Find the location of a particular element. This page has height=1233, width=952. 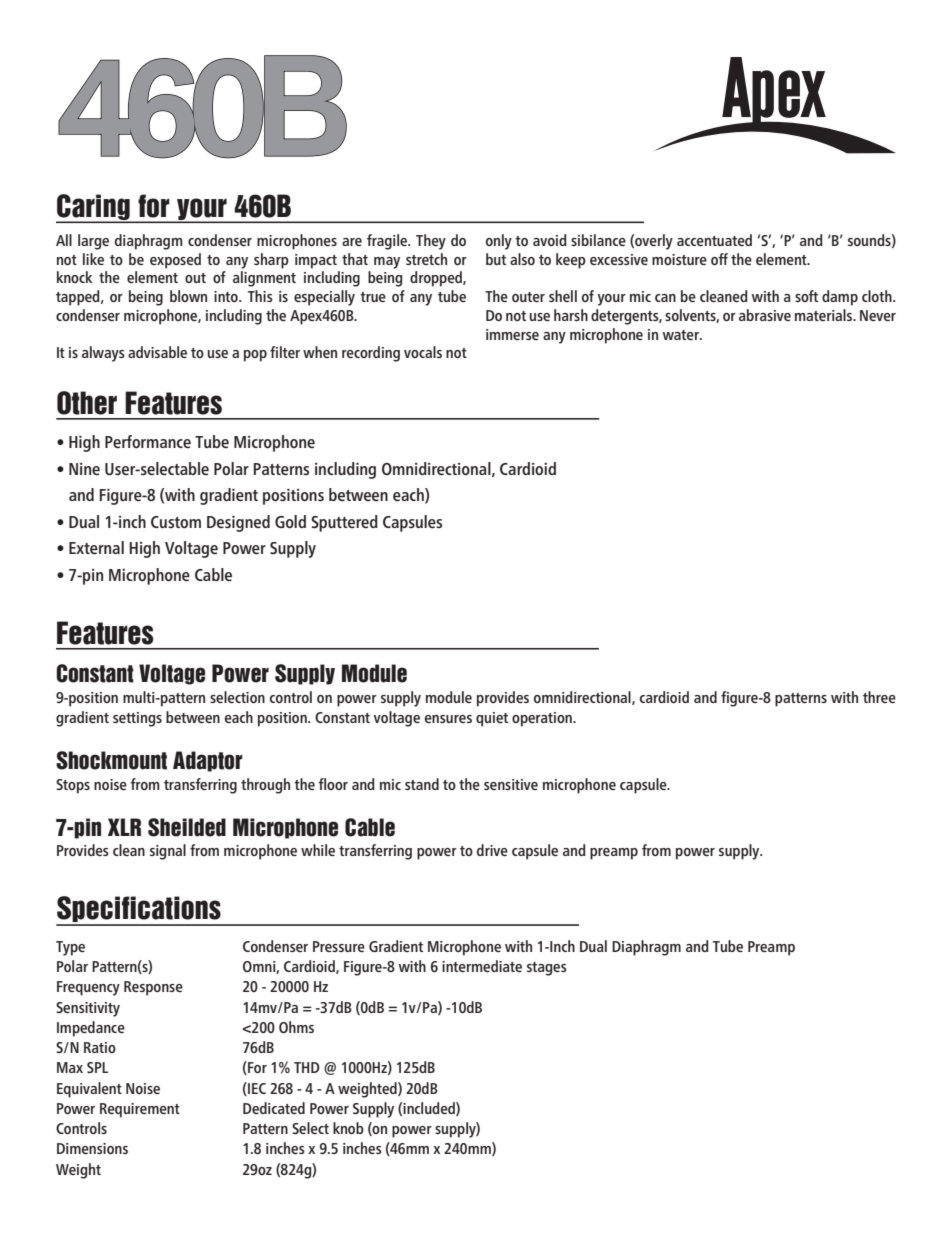

Requirement is located at coordinates (140, 1110).
